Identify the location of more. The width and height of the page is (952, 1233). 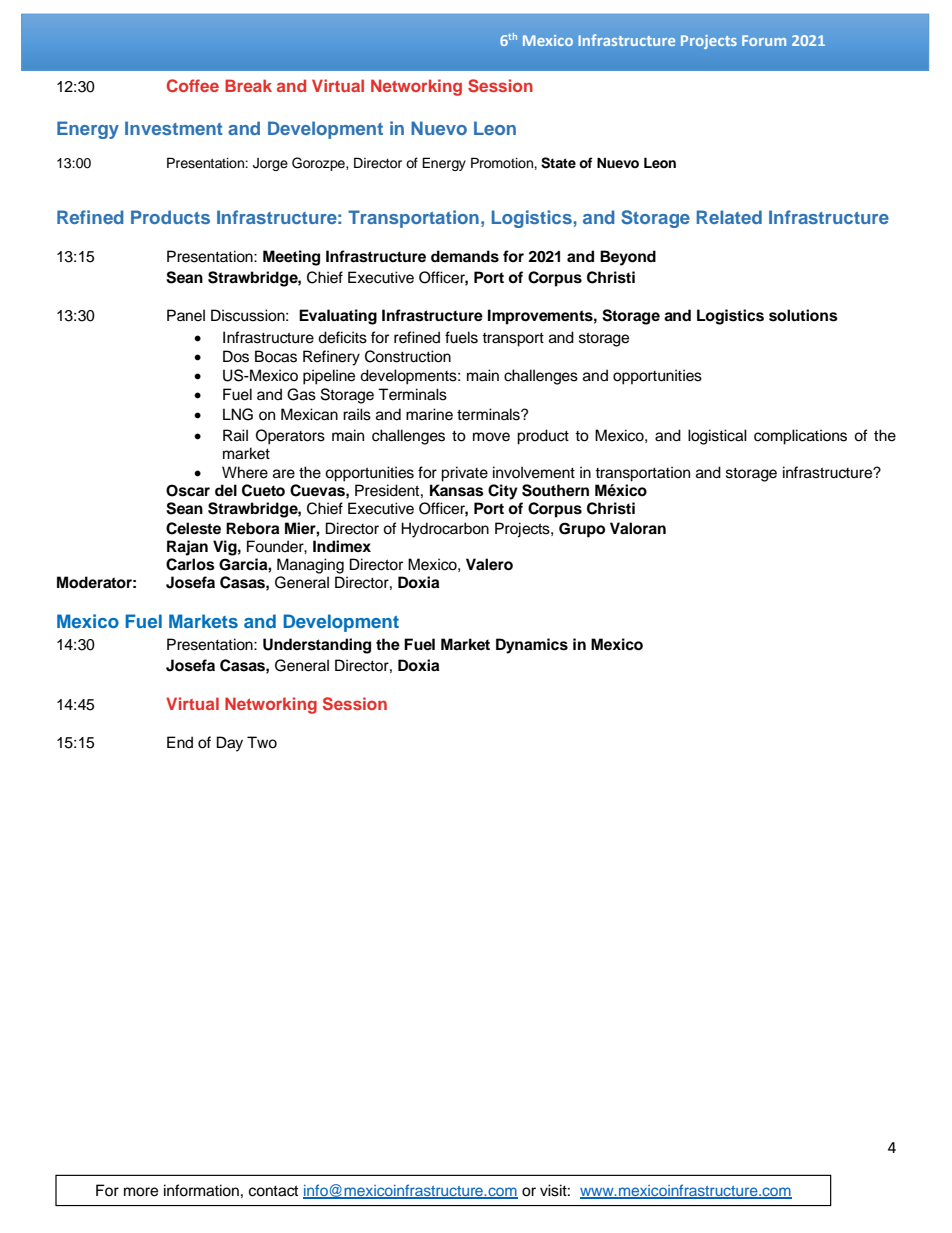
(141, 1192).
